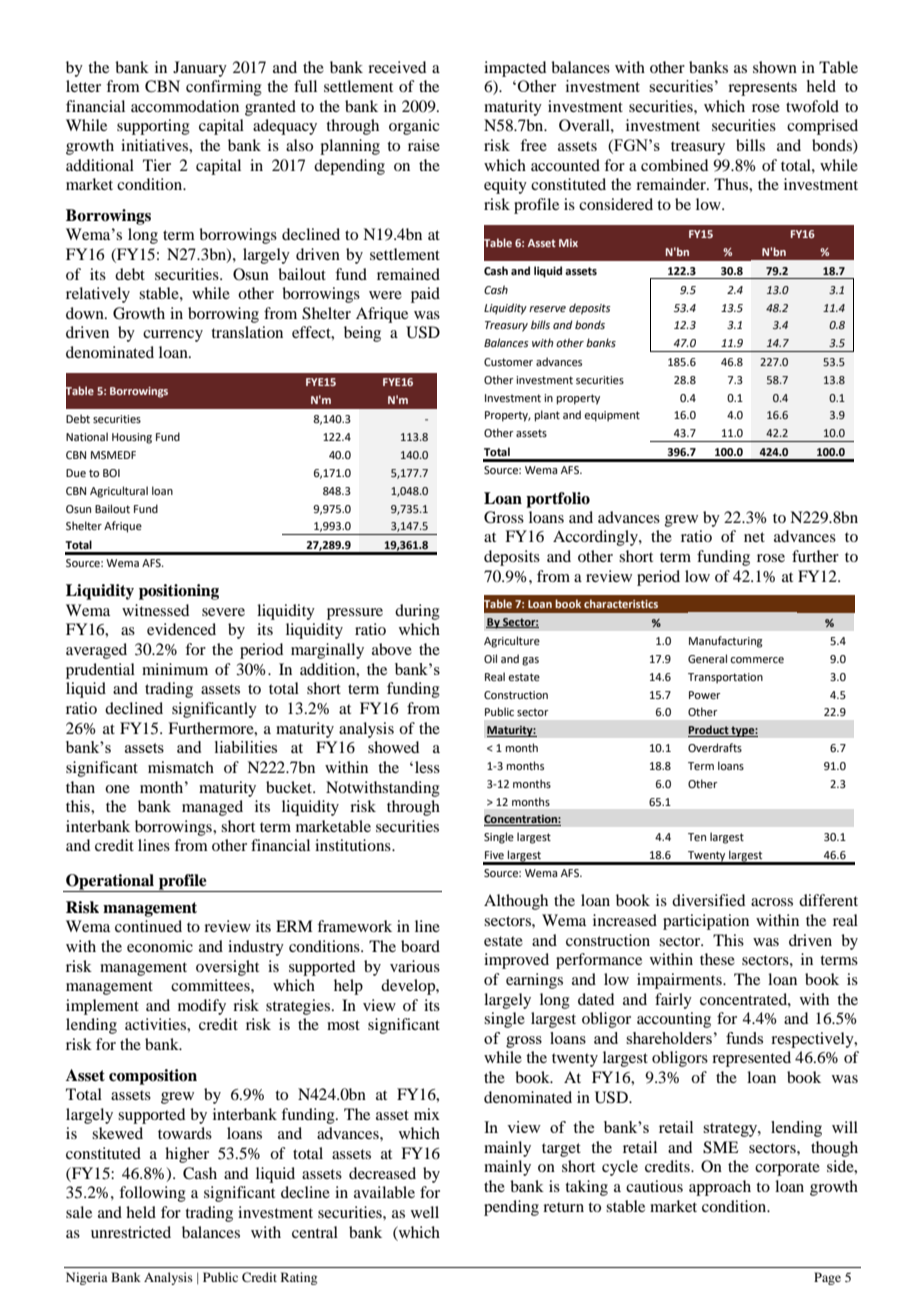 The width and height of the screenshot is (924, 1308). Describe the element at coordinates (414, 127) in the screenshot. I see `organic` at that location.
